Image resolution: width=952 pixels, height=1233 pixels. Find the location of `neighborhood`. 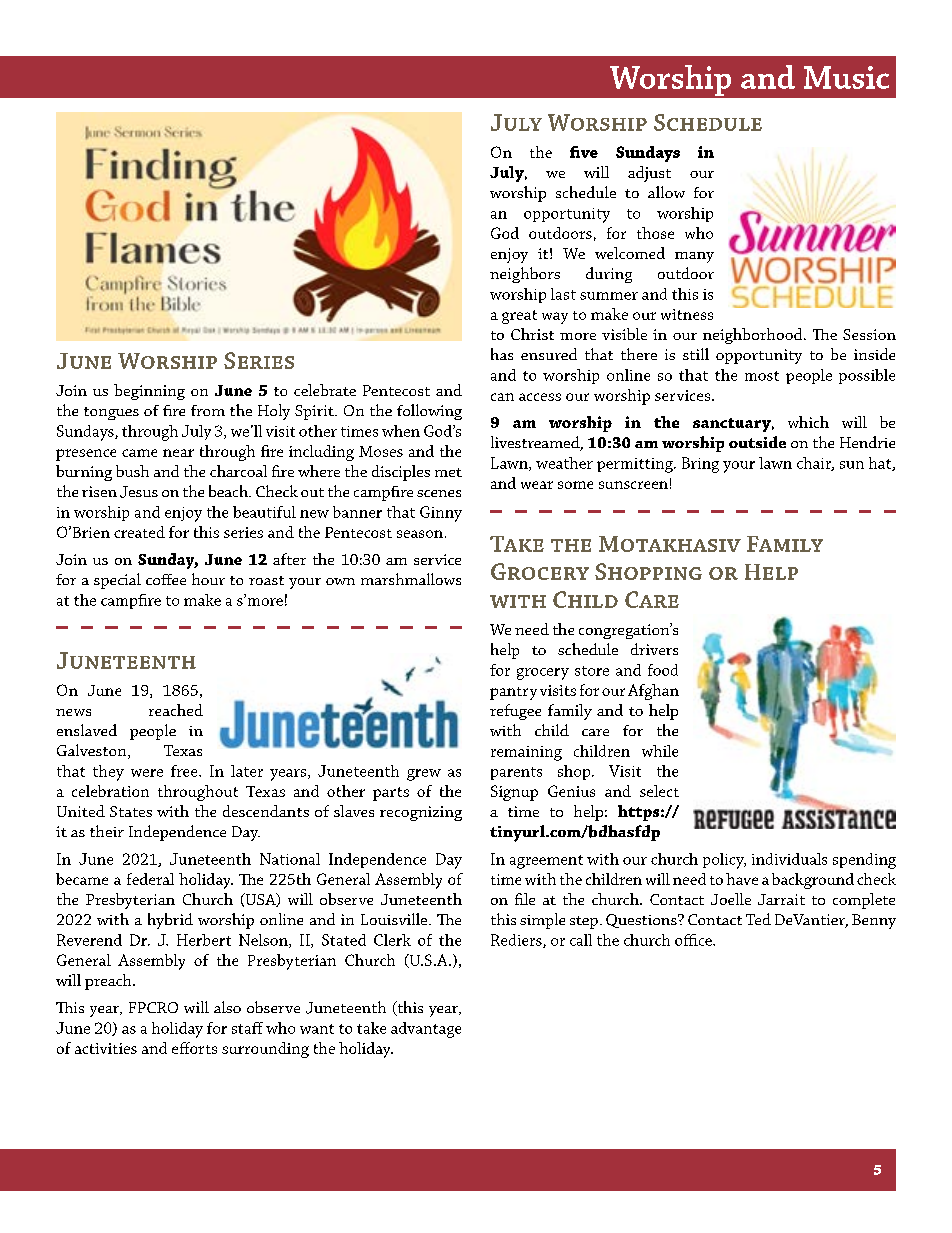

neighborhood is located at coordinates (754, 336).
